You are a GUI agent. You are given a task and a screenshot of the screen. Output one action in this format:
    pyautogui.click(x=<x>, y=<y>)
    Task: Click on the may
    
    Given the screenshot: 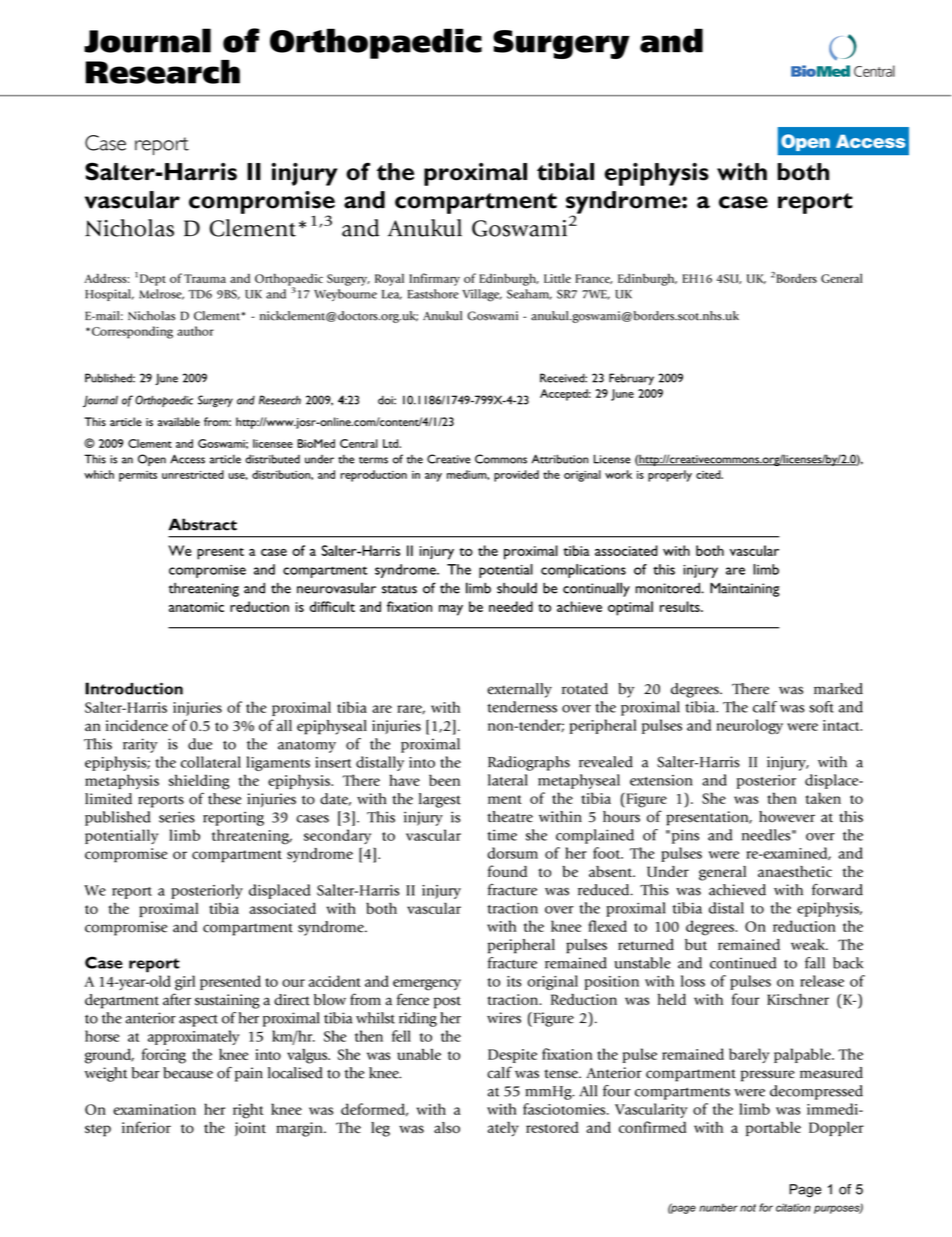 What is the action you would take?
    pyautogui.click(x=451, y=610)
